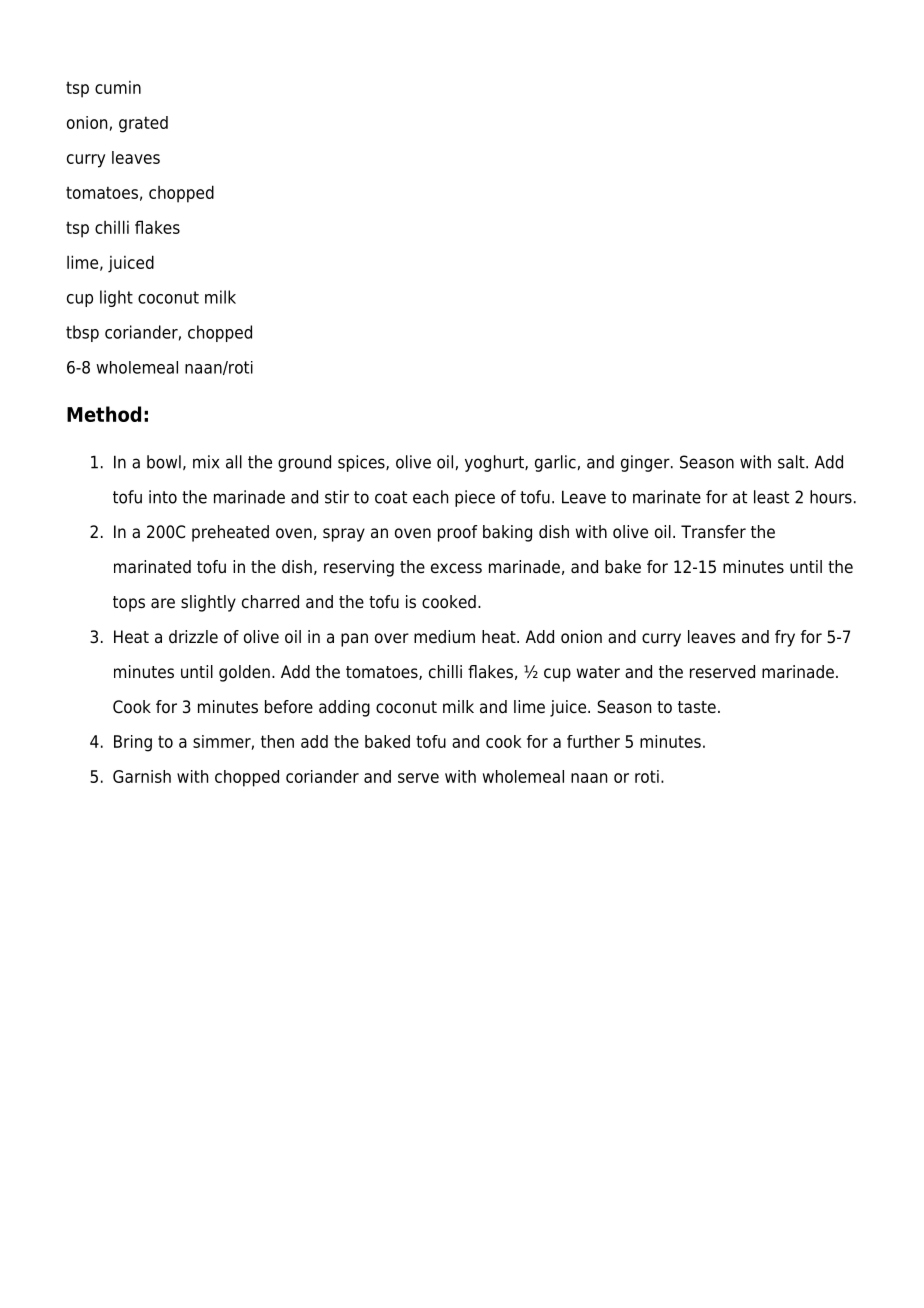 This screenshot has height=1308, width=924. What do you see at coordinates (458, 533) in the screenshot?
I see `proof` at bounding box center [458, 533].
